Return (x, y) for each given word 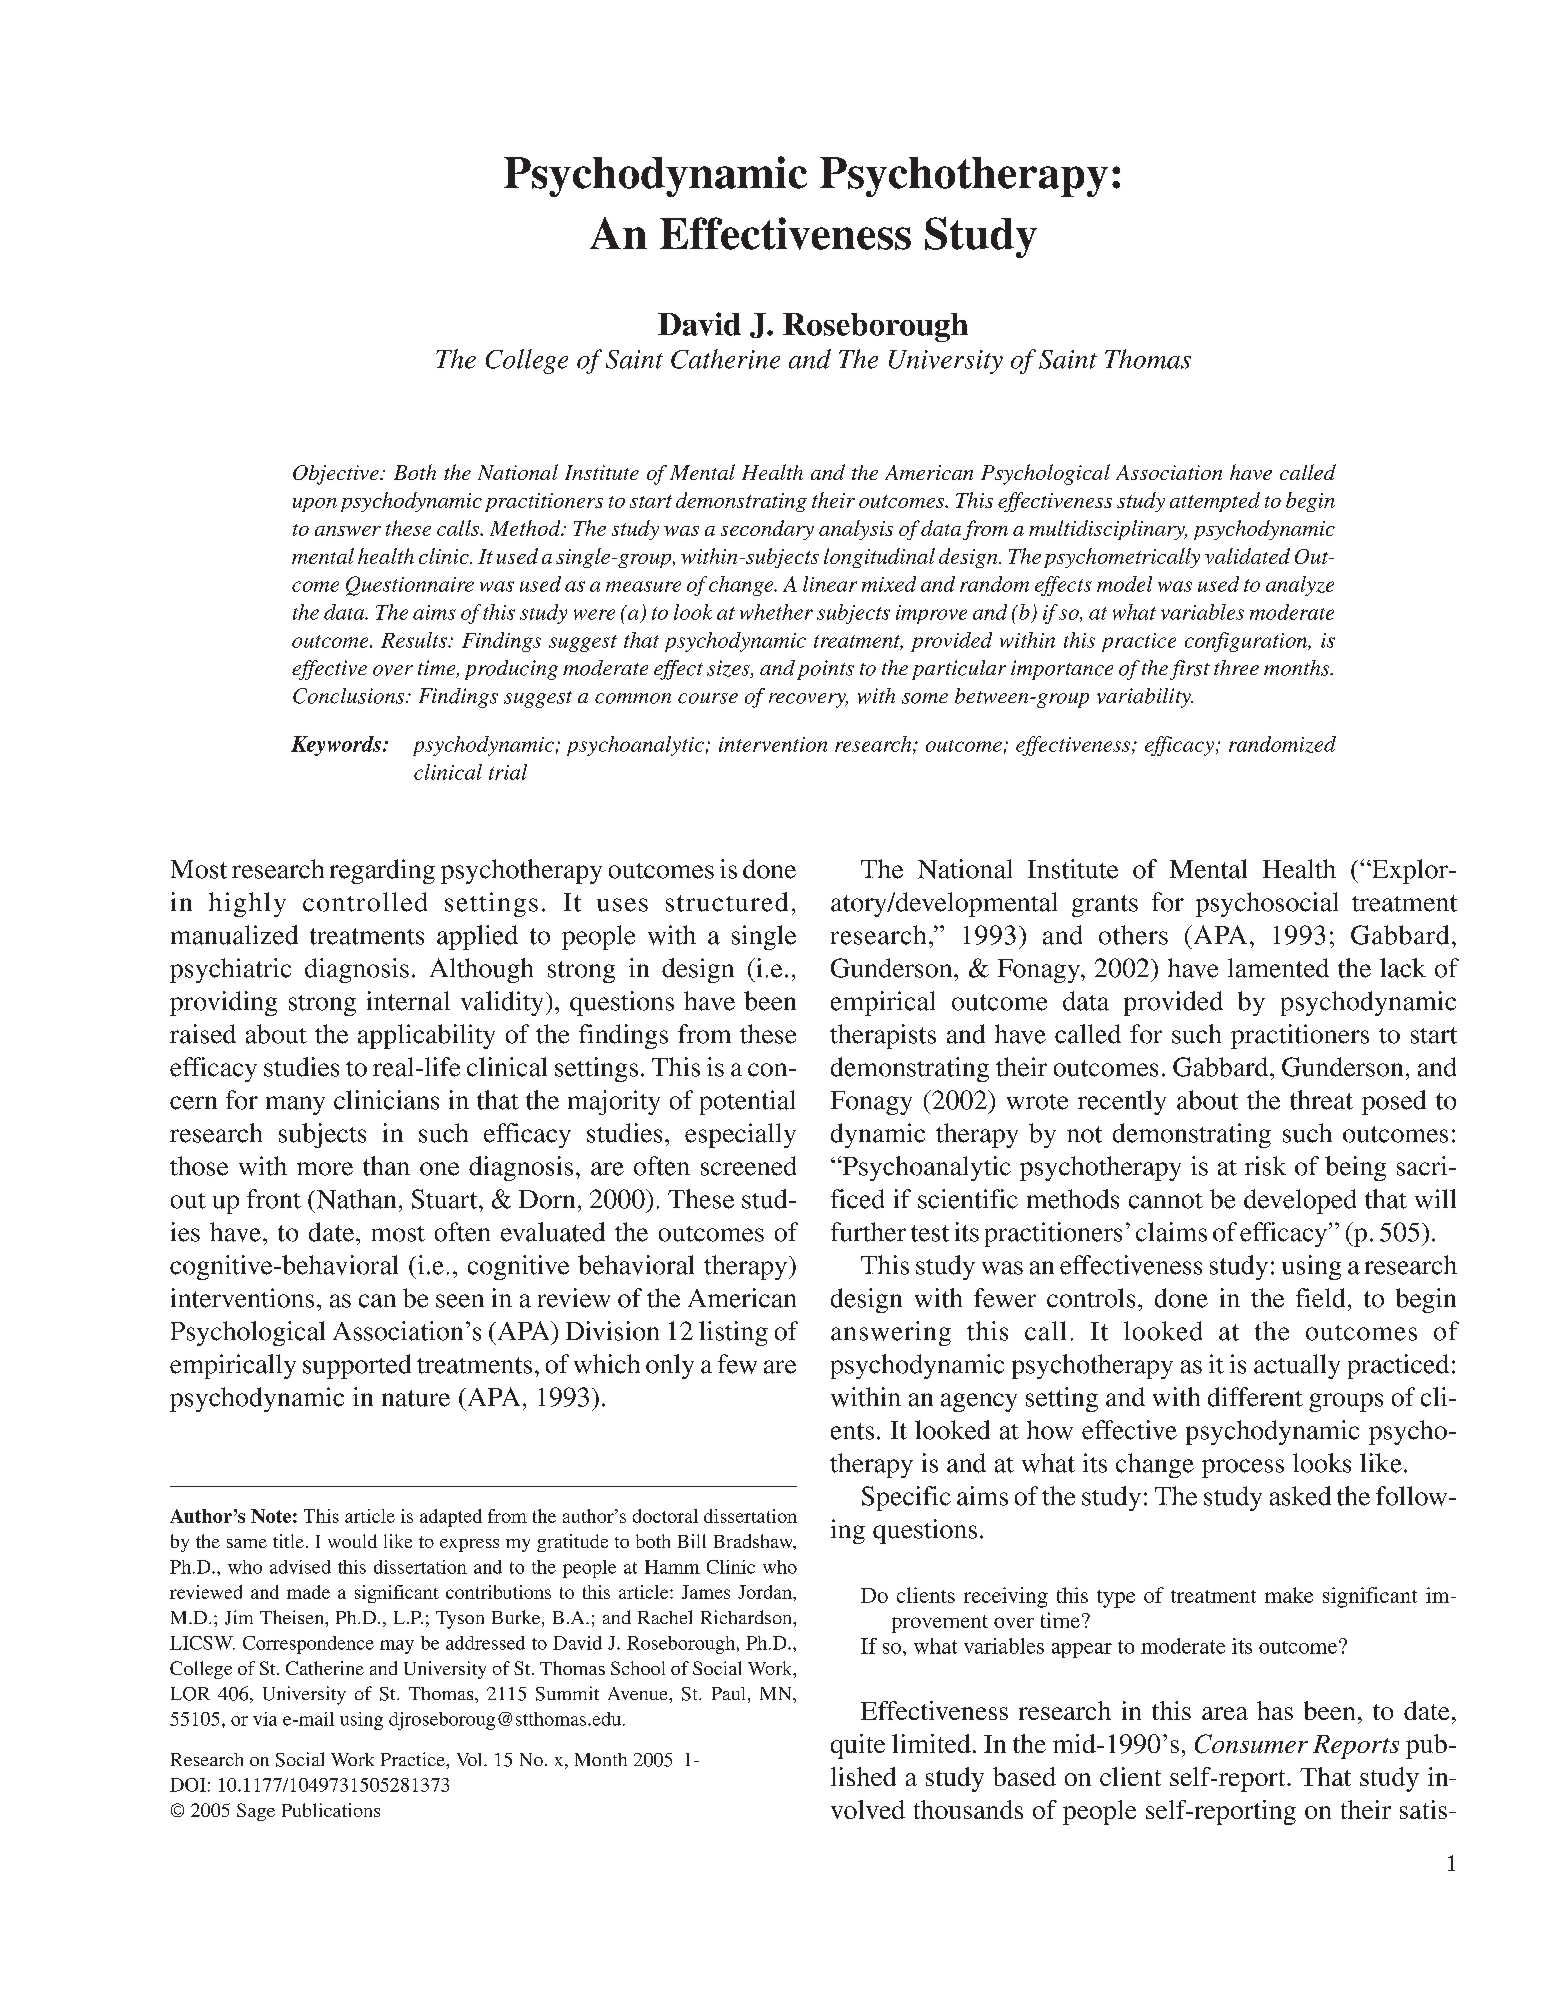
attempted (1215, 502)
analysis (856, 530)
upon (315, 505)
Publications (331, 1810)
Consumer (1251, 1744)
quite (858, 1746)
